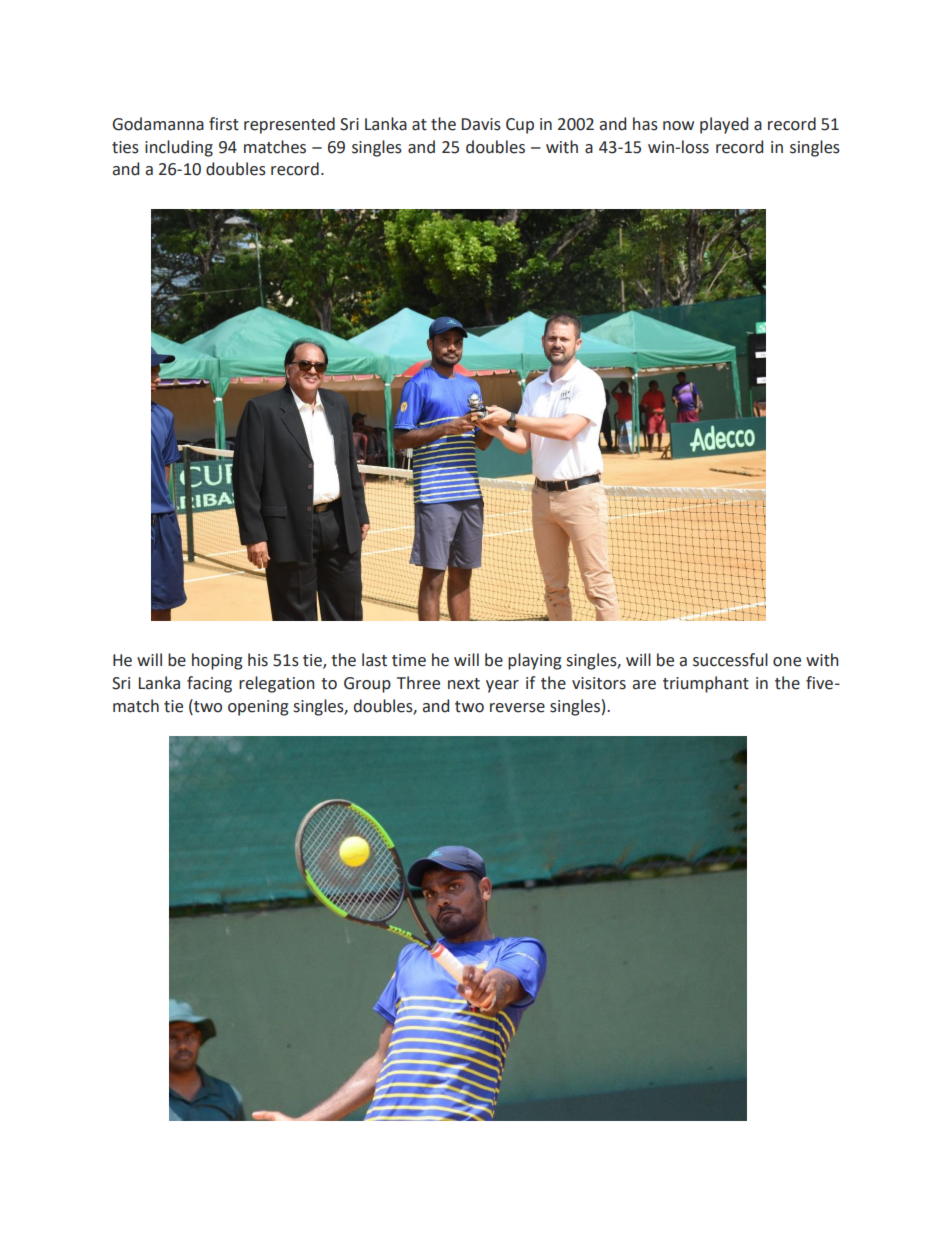 Image resolution: width=952 pixels, height=1233 pixels. What do you see at coordinates (520, 126) in the screenshot?
I see `Cup` at bounding box center [520, 126].
